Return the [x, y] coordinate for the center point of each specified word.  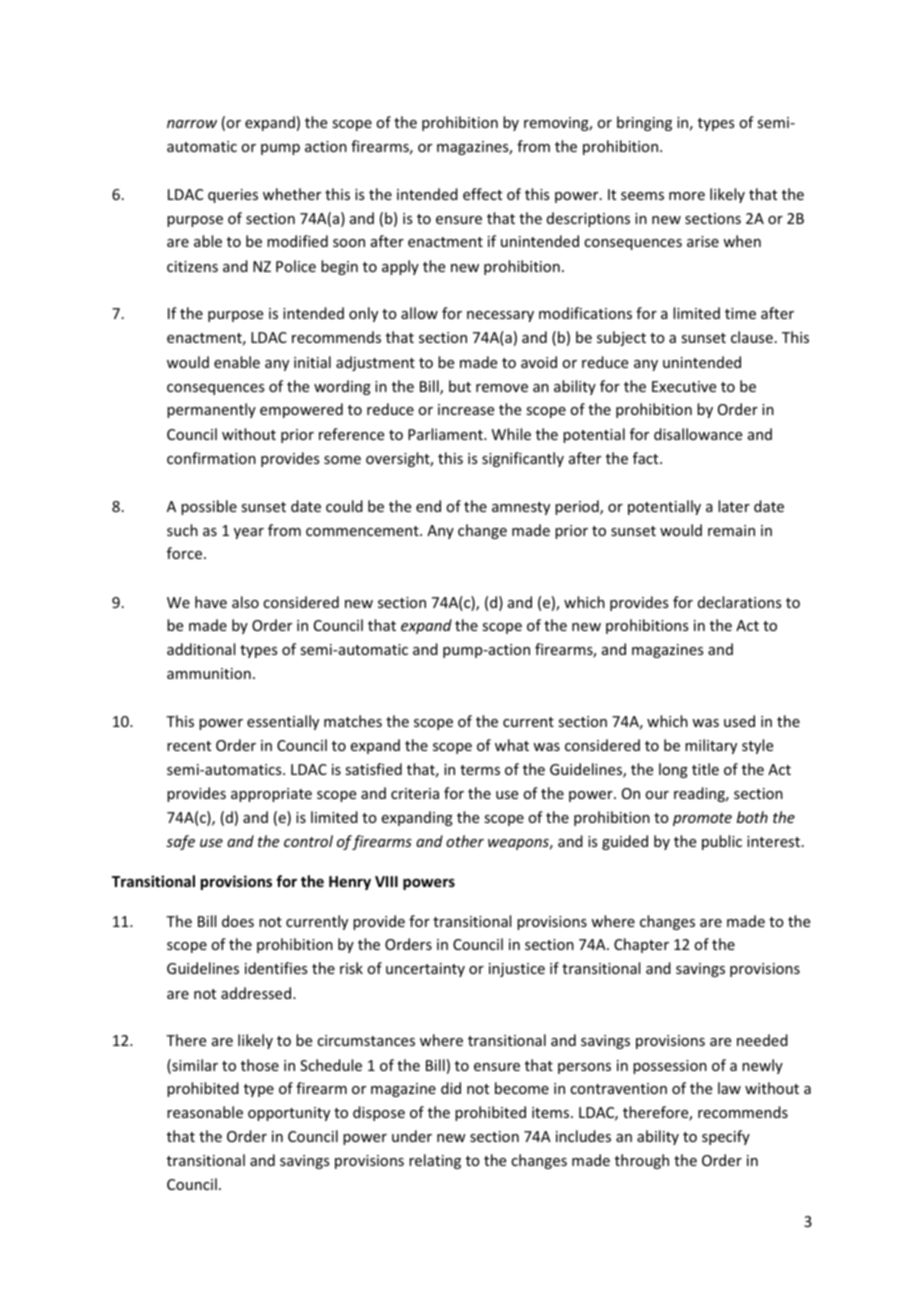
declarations [739, 602]
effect [482, 194]
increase [466, 409]
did [451, 1088]
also [245, 602]
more [687, 196]
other [465, 841]
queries [233, 196]
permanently [211, 410]
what [512, 745]
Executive [684, 386]
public [722, 842]
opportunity [289, 1114]
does [238, 921]
